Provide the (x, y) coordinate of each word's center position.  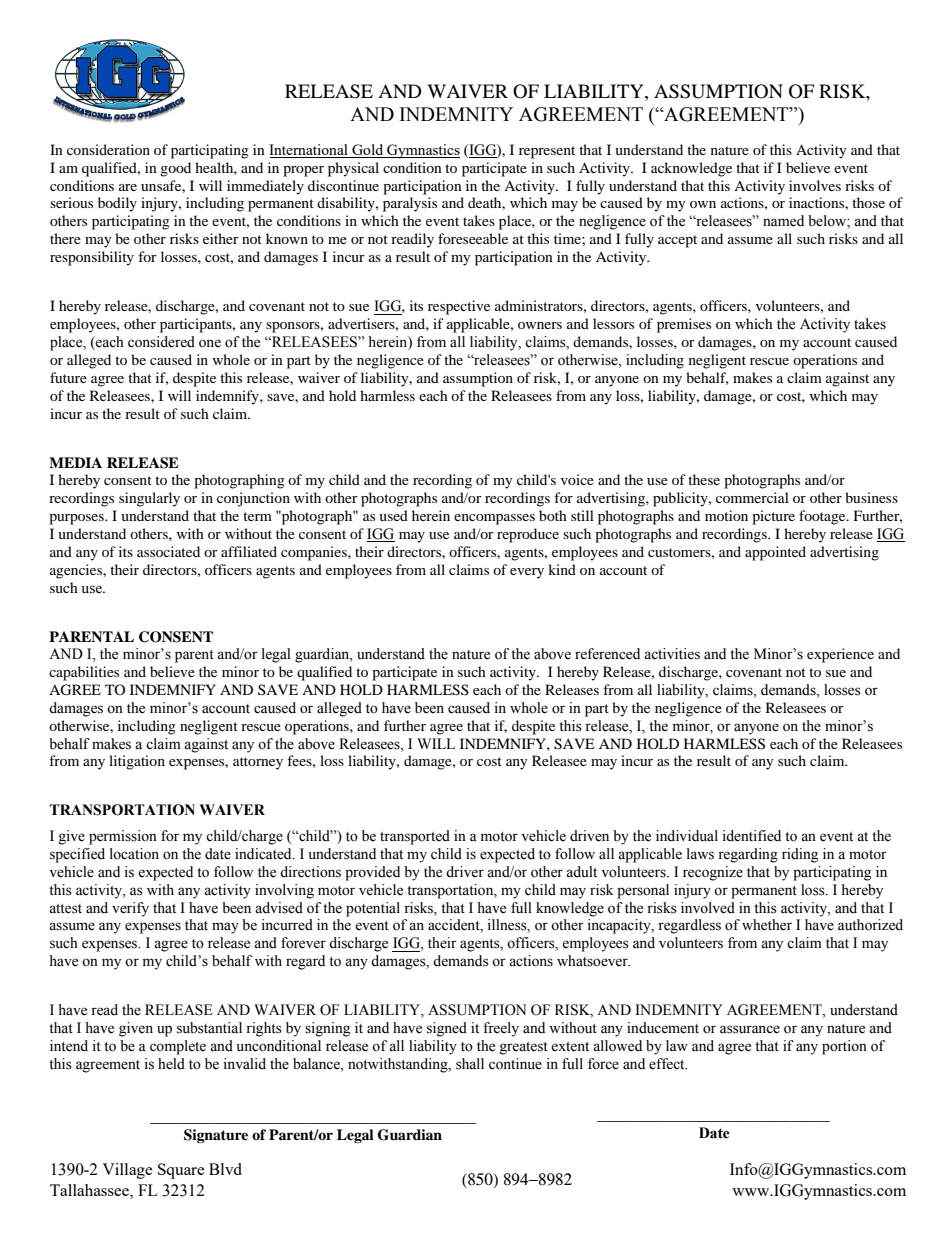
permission (123, 837)
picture (773, 517)
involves (815, 185)
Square (181, 1171)
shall (470, 1064)
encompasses (494, 519)
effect (668, 1064)
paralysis (410, 204)
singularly (149, 499)
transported (415, 837)
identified (751, 836)
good (175, 169)
